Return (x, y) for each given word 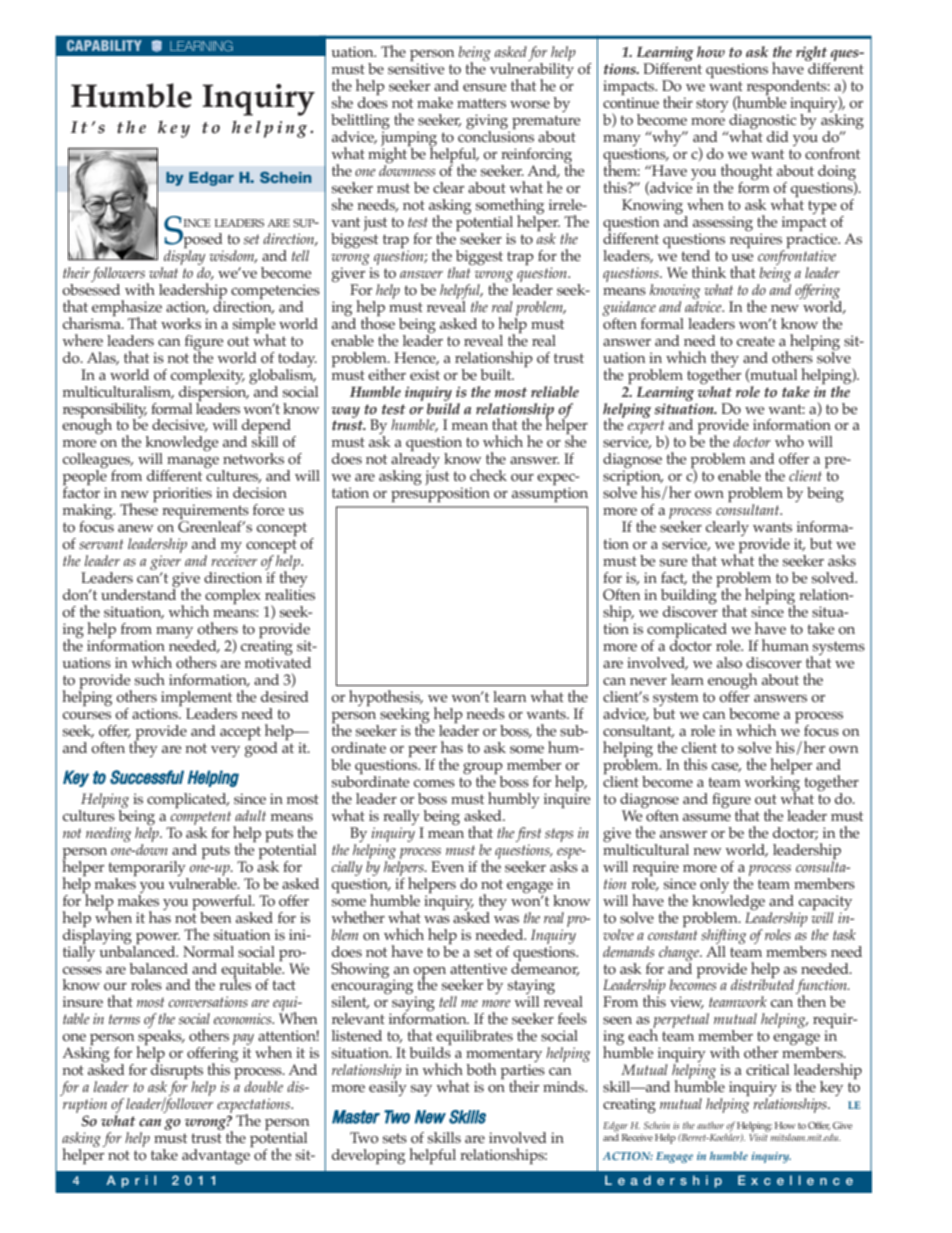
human (785, 645)
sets (395, 1138)
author (710, 1125)
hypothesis (386, 699)
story (712, 105)
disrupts (177, 1073)
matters (481, 103)
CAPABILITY (104, 45)
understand (138, 594)
